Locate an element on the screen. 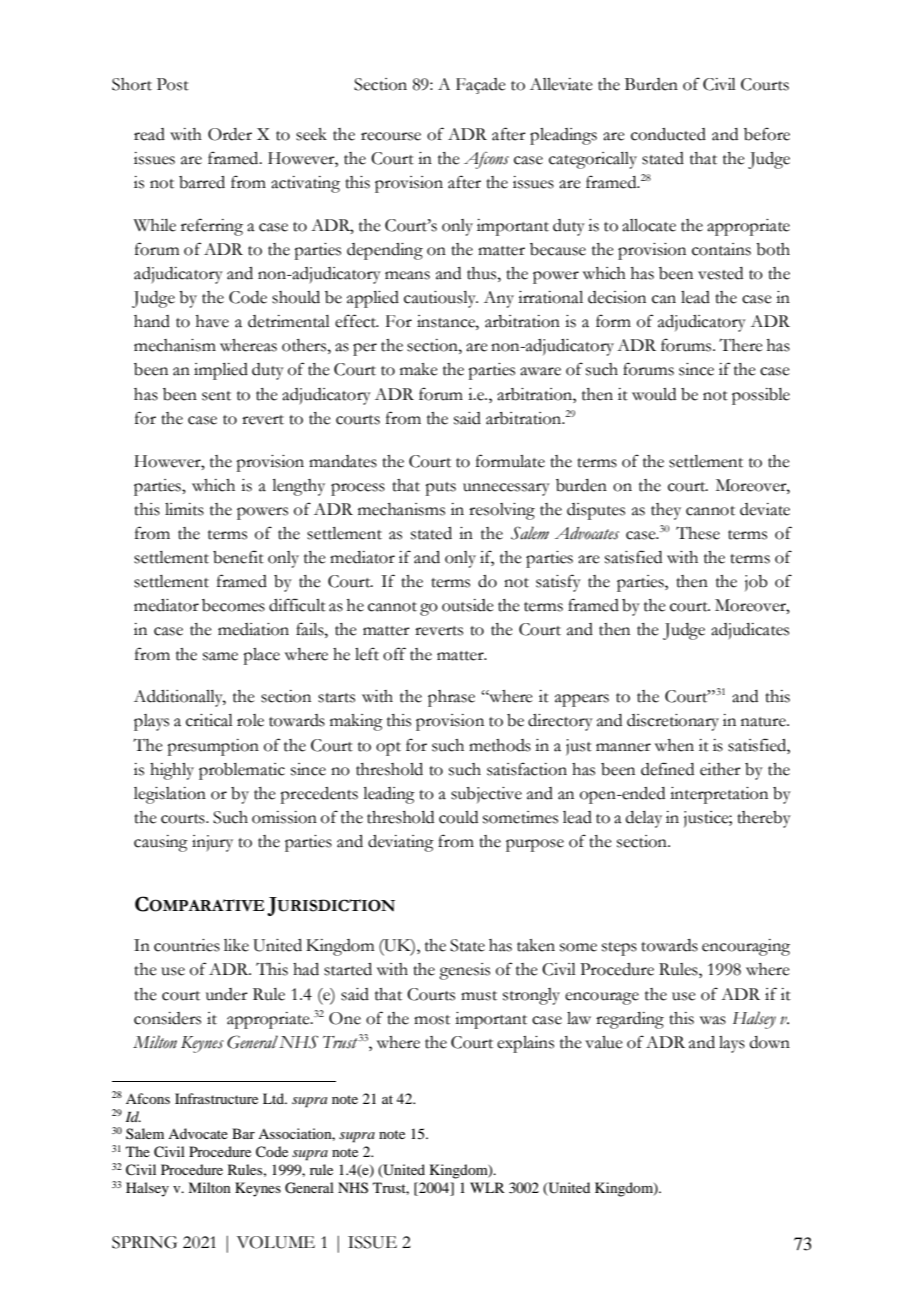 This screenshot has width=924, height=1308. down is located at coordinates (770, 1042).
